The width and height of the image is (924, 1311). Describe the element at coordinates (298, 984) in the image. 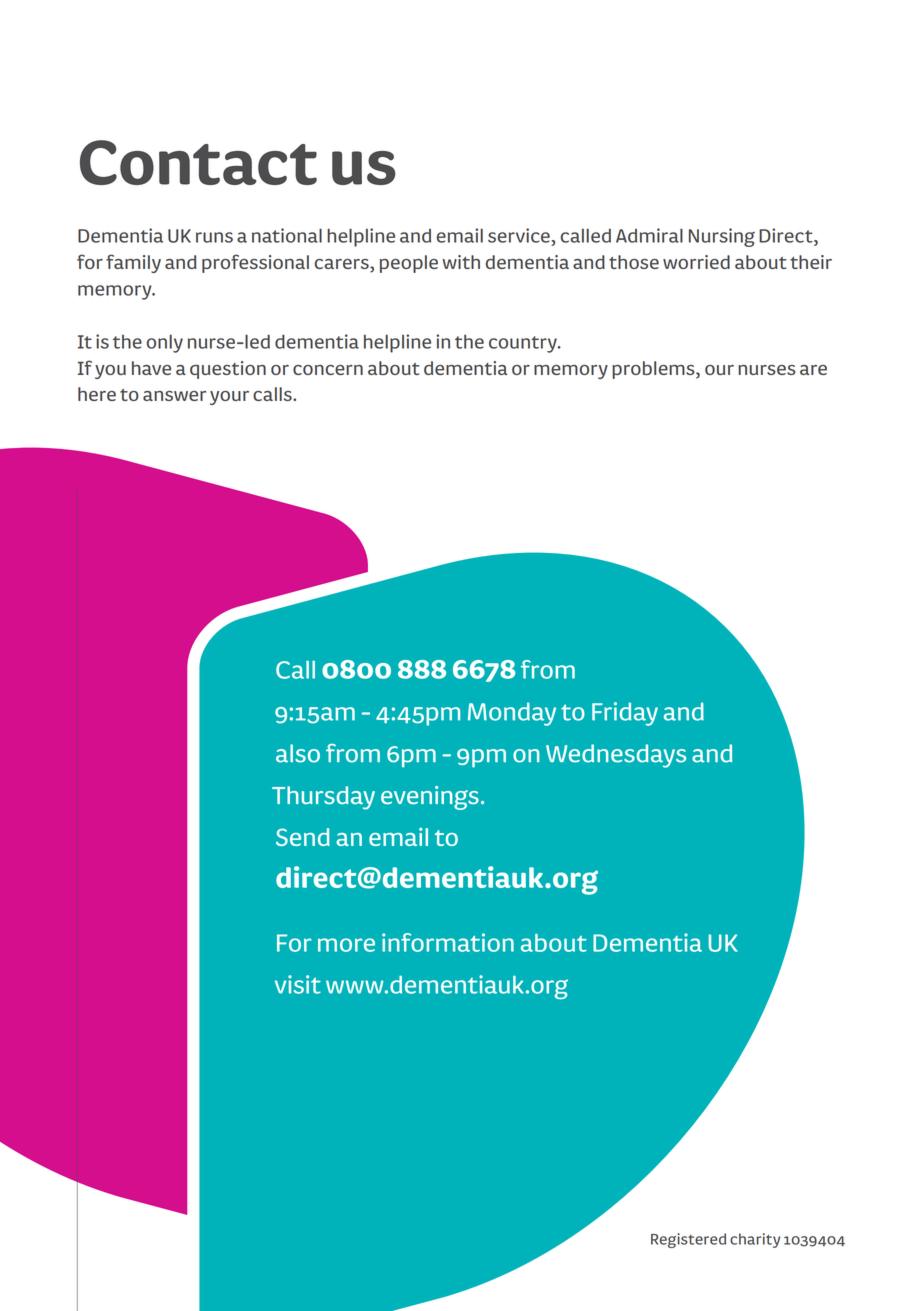

I see `visit` at that location.
